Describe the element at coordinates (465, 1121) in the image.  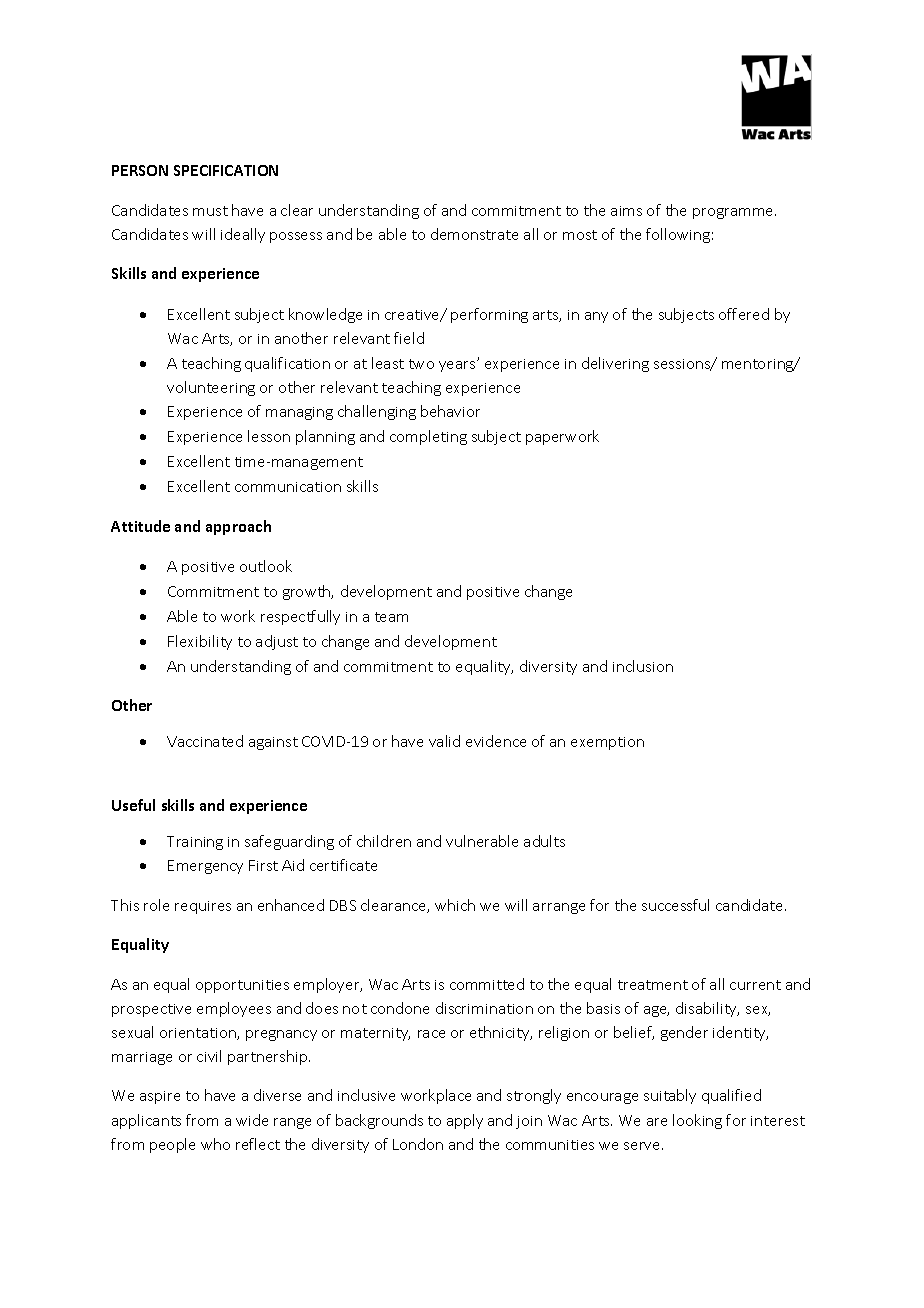
I see `apply` at that location.
